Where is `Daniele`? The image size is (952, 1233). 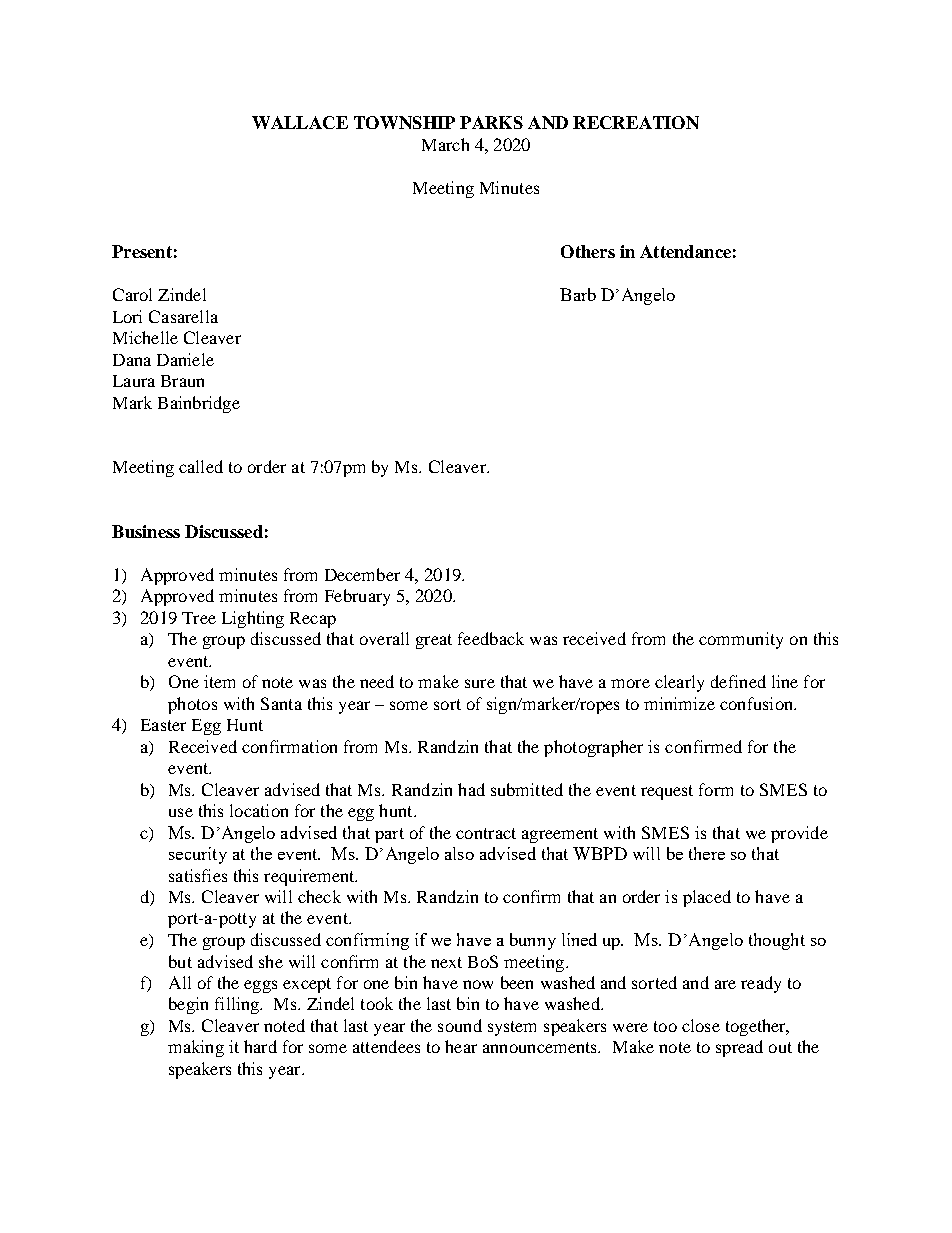 Daniele is located at coordinates (185, 359).
